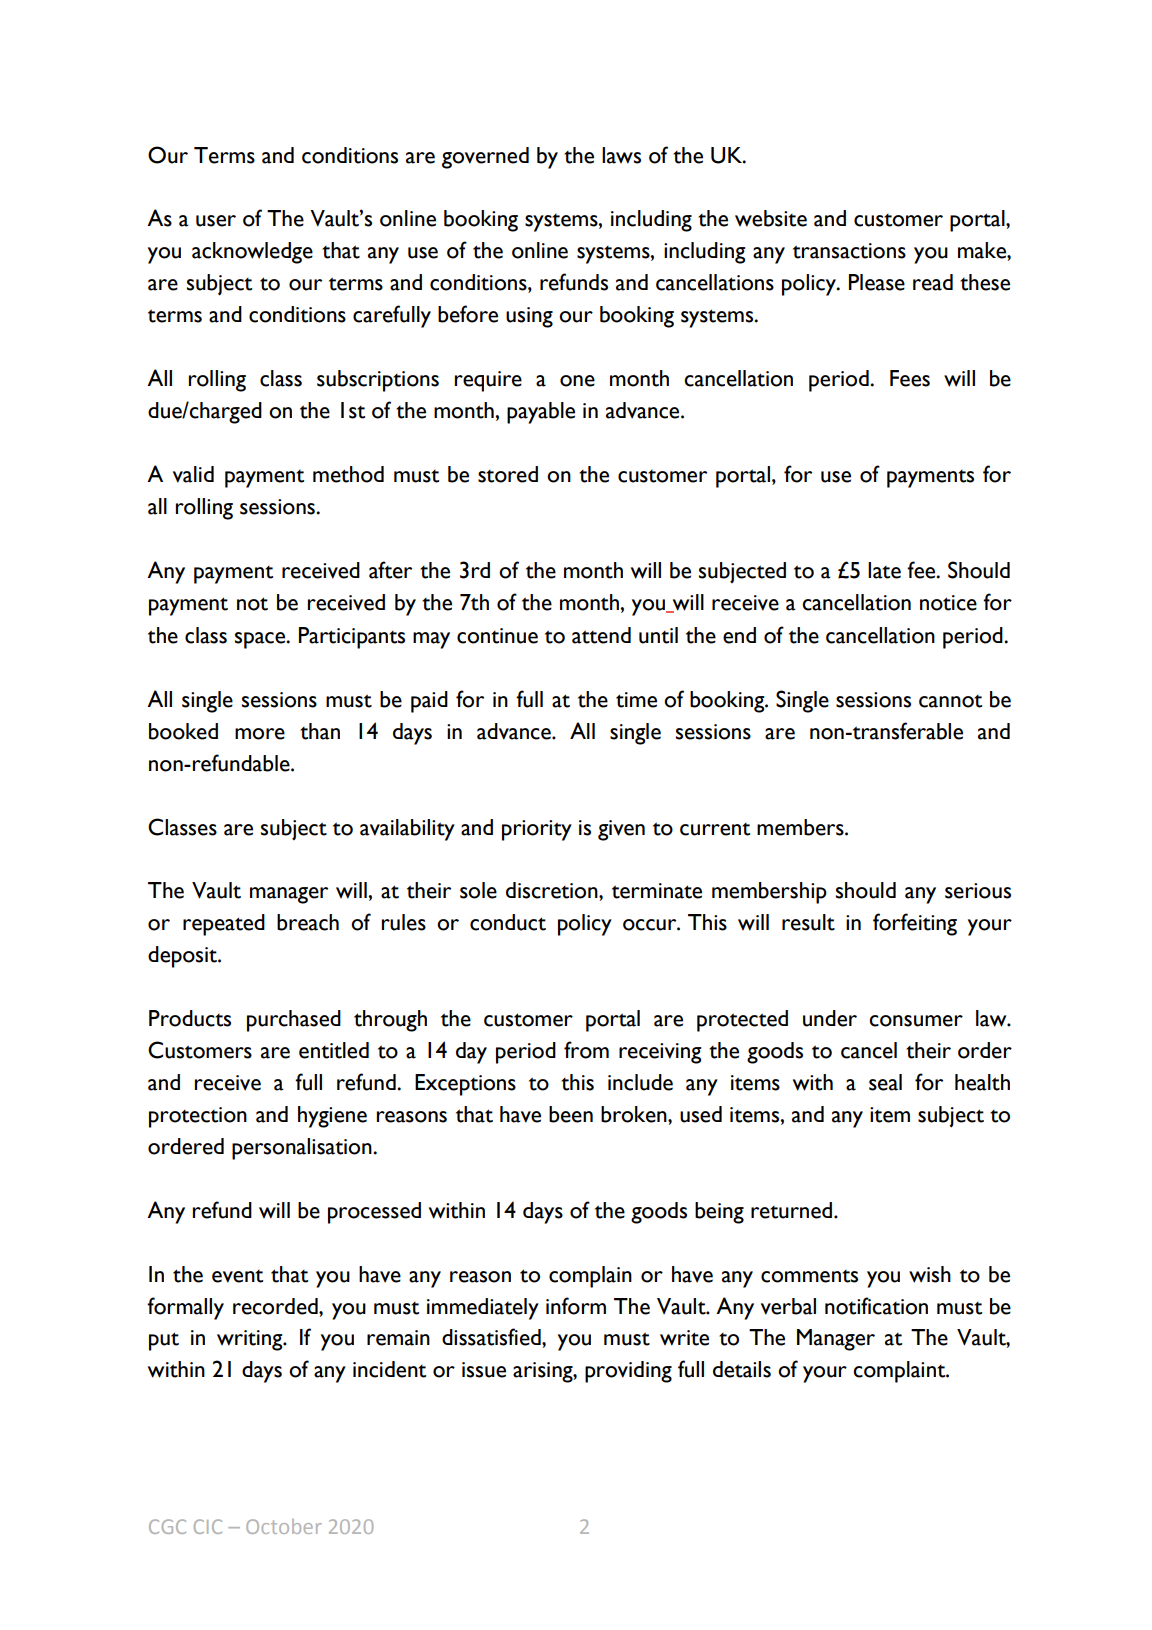 The height and width of the image is (1630, 1152). What do you see at coordinates (216, 221) in the image?
I see `user` at bounding box center [216, 221].
